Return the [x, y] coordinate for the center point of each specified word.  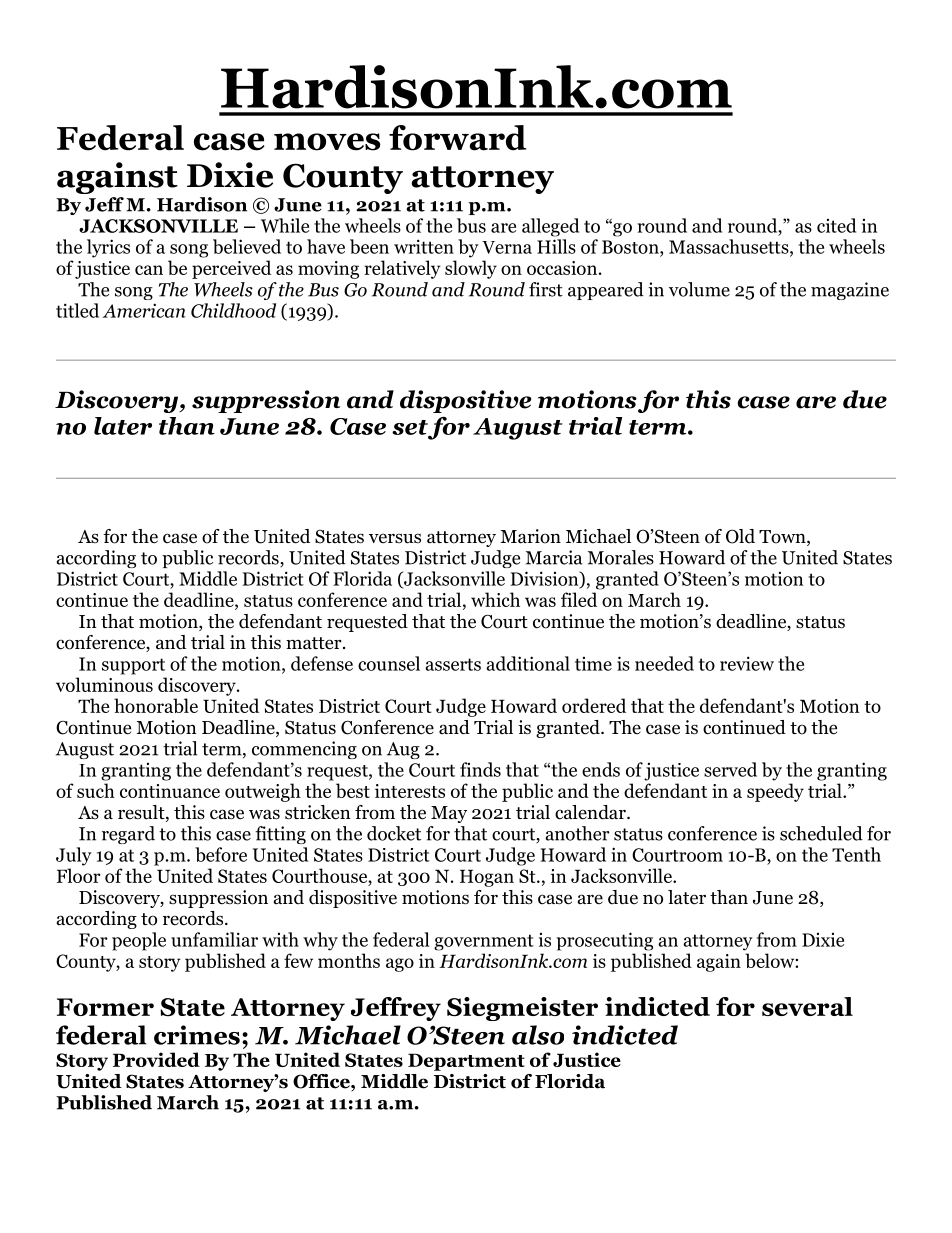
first [546, 289]
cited [836, 225]
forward [458, 138]
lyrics [108, 248]
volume [699, 289]
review [747, 663]
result [142, 813]
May [449, 814]
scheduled [821, 833]
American [144, 310]
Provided [156, 1059]
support [133, 666]
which [495, 599]
